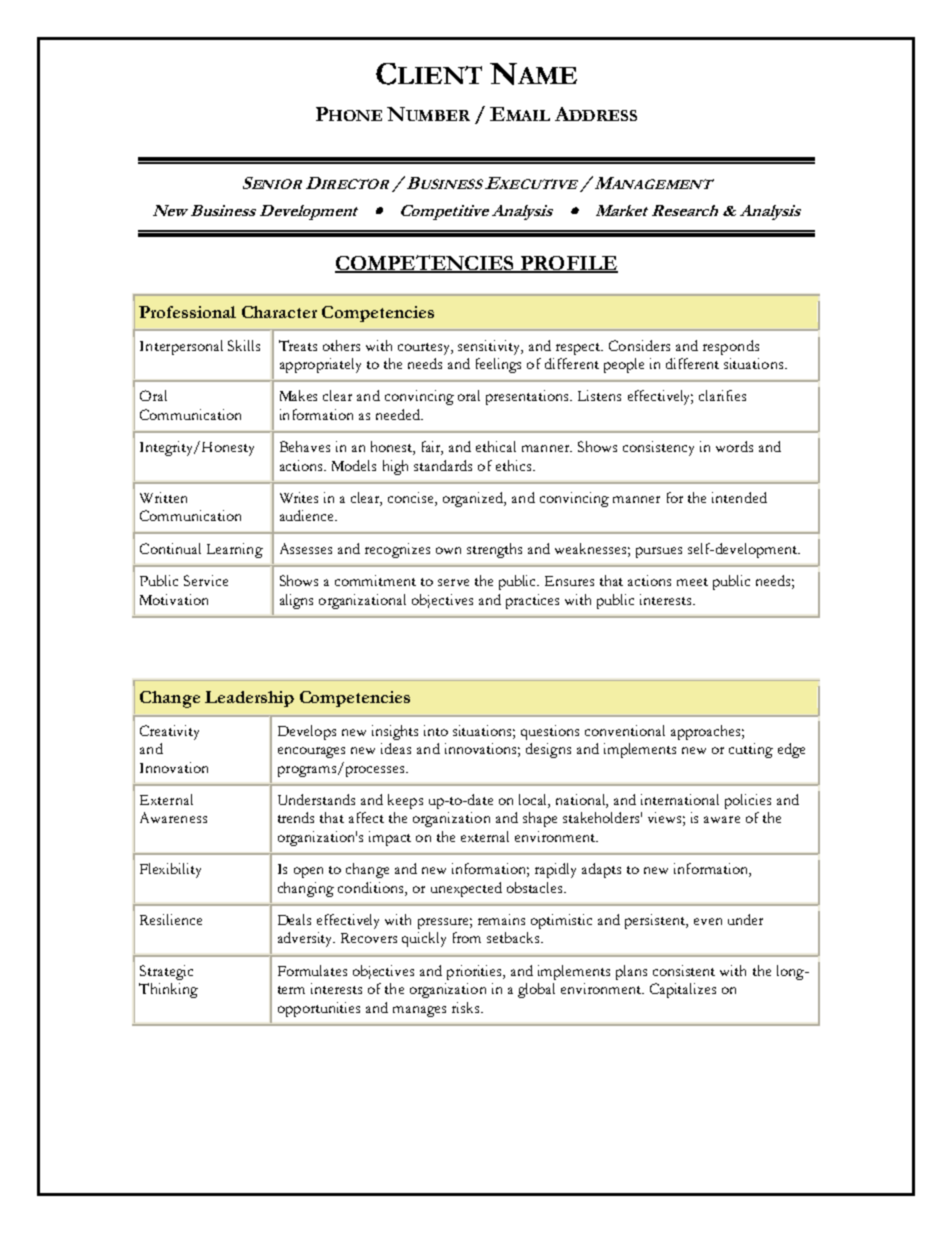 The height and width of the screenshot is (1233, 952). What do you see at coordinates (532, 601) in the screenshot?
I see `practices` at bounding box center [532, 601].
